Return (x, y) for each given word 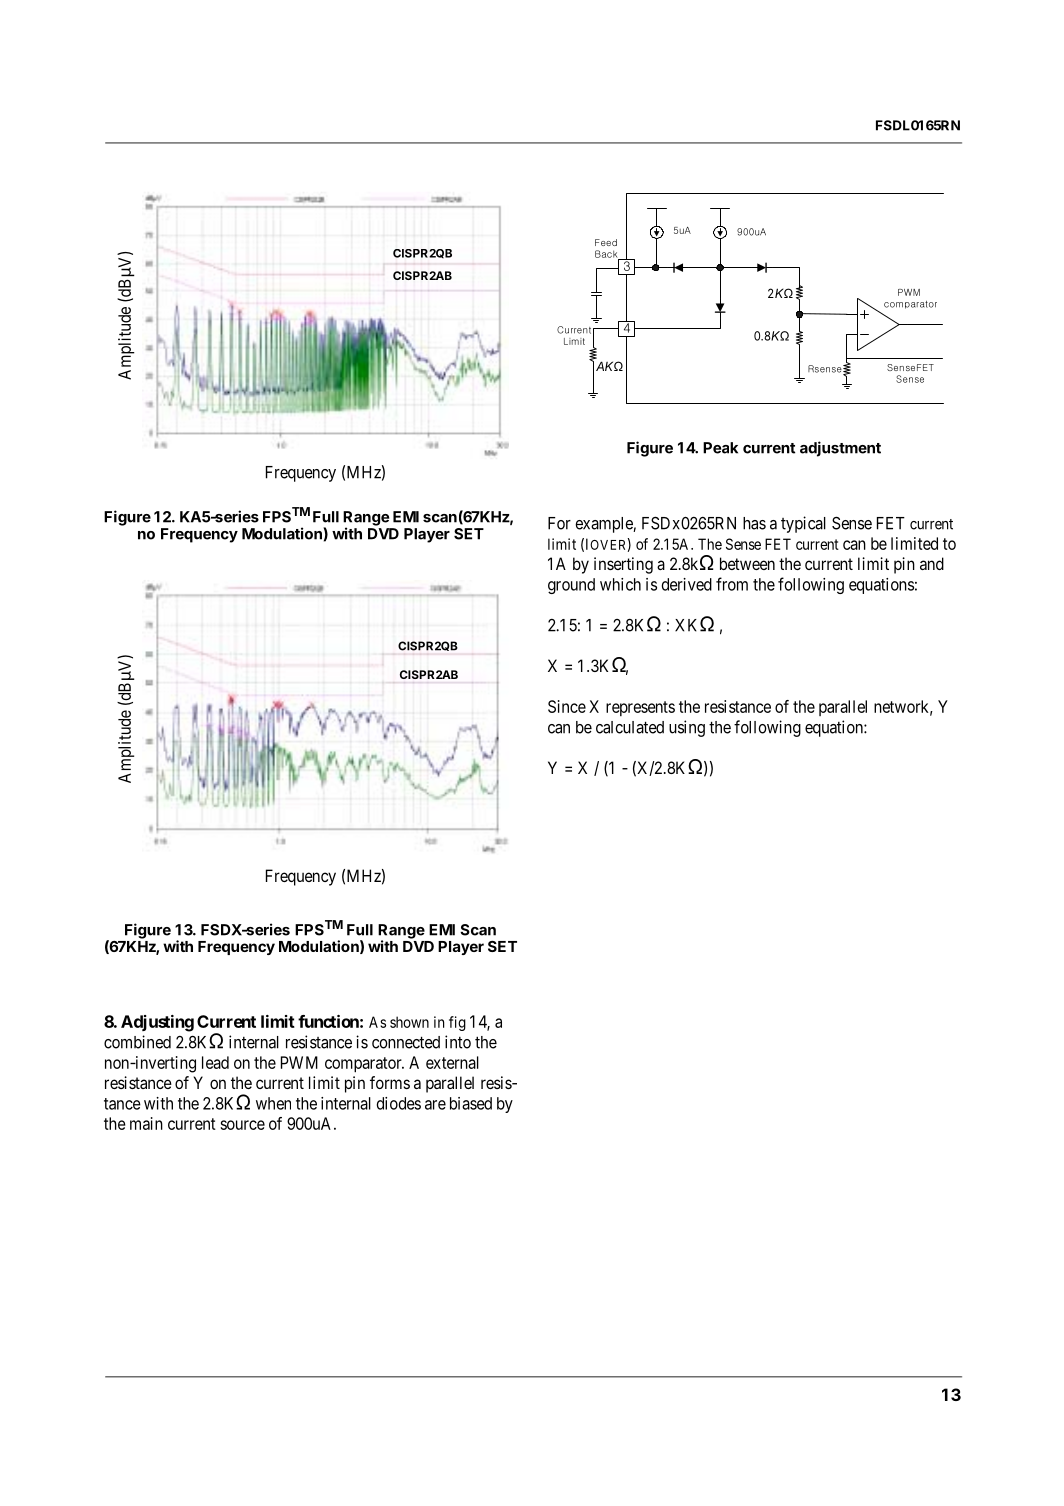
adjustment (840, 449)
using (687, 728)
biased (471, 1103)
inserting (623, 565)
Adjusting (157, 1023)
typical (803, 524)
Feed (606, 242)
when (273, 1103)
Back (607, 255)
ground (571, 586)
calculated (630, 727)
